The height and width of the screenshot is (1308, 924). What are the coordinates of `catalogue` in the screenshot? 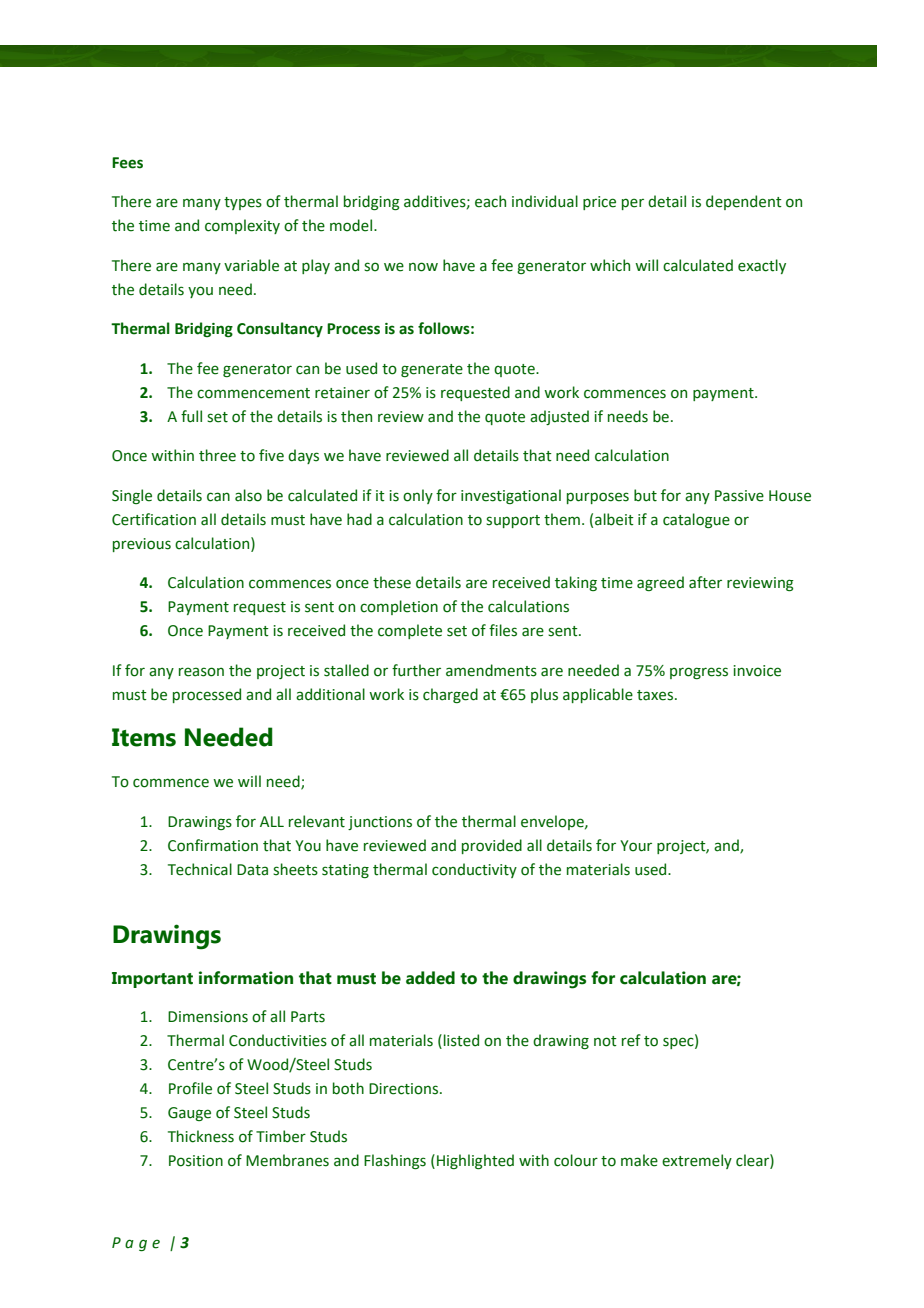 It's located at (696, 520).
